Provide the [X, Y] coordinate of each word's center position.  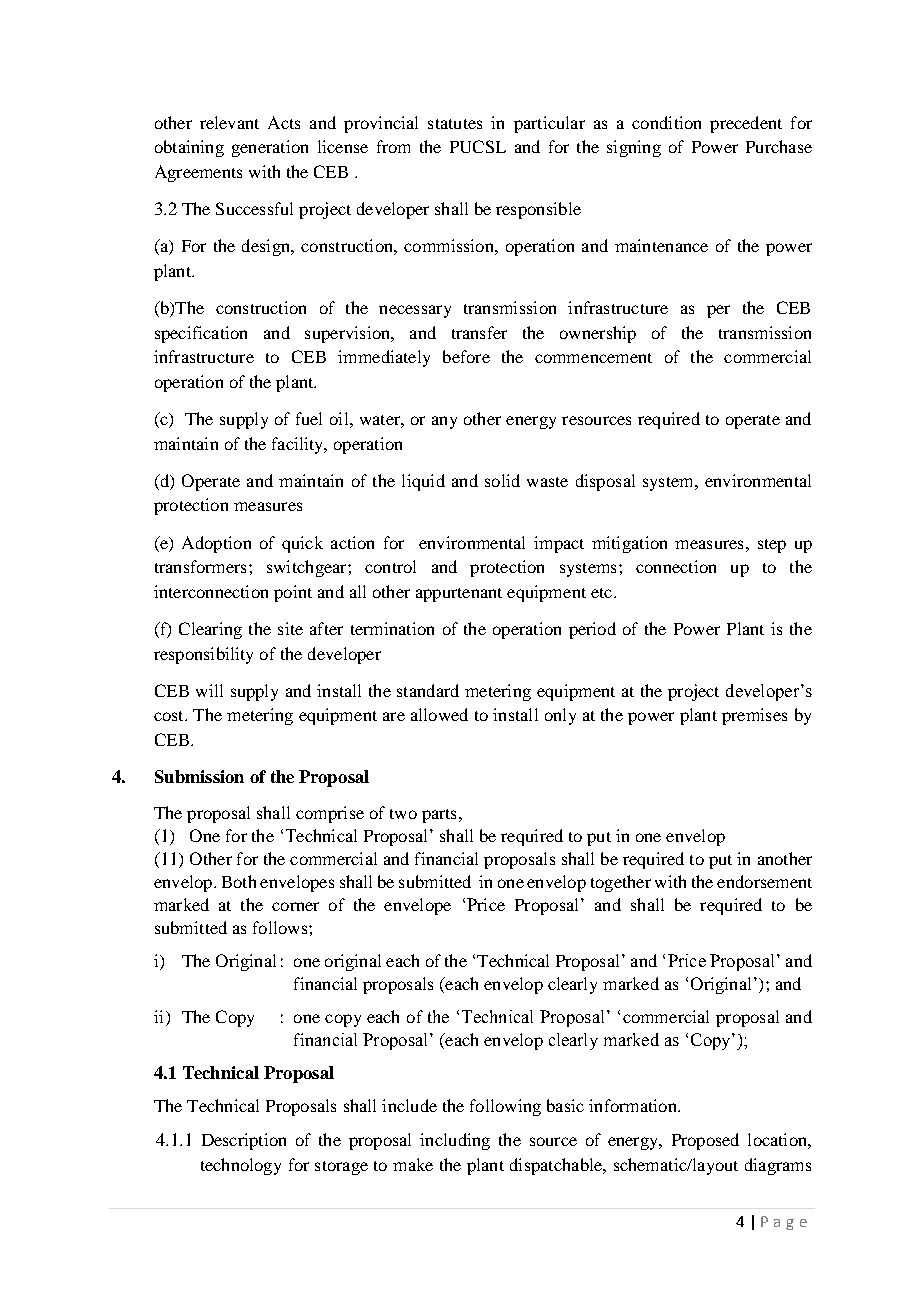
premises [754, 716]
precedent [746, 124]
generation [270, 148]
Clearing [210, 630]
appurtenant [459, 595]
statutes [455, 124]
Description [244, 1141]
